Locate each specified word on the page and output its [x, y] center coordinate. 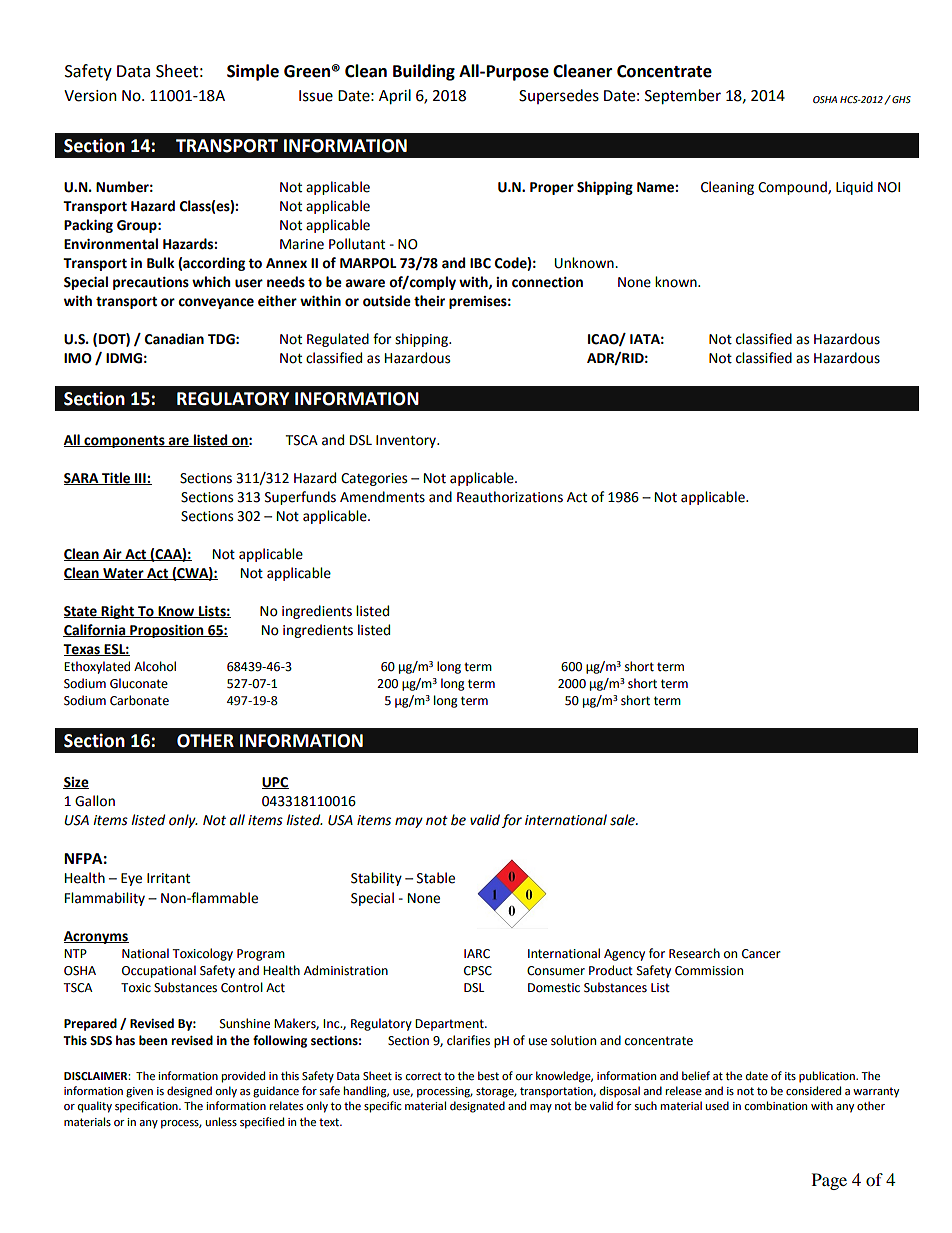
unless [221, 1122]
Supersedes [559, 96]
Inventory [407, 441]
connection [547, 282]
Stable [436, 878]
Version [90, 96]
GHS [900, 99]
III [140, 479]
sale [623, 820]
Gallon [95, 801]
